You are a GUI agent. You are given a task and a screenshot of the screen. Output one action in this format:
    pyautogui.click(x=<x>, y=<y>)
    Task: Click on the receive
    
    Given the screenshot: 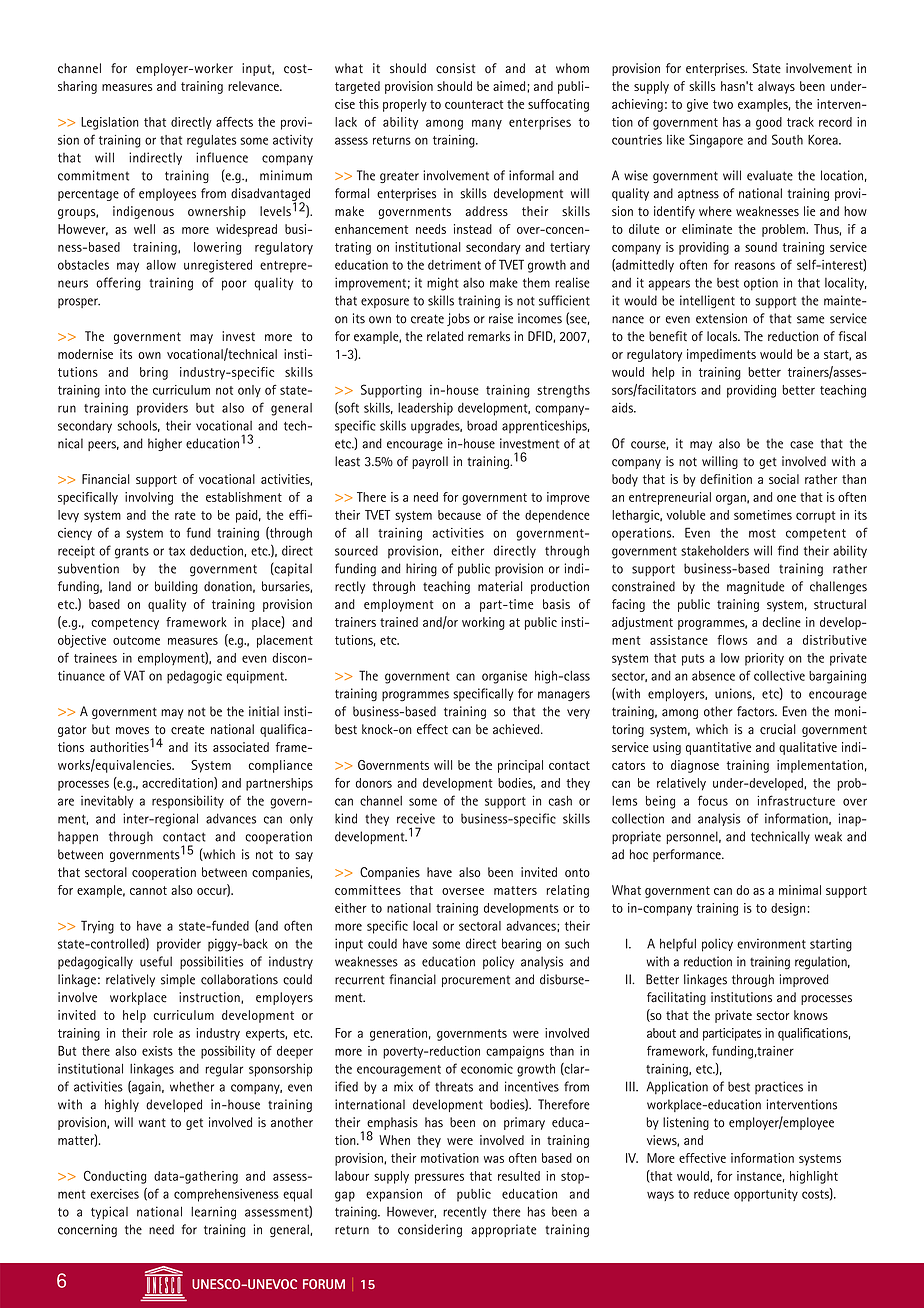 What is the action you would take?
    pyautogui.click(x=416, y=818)
